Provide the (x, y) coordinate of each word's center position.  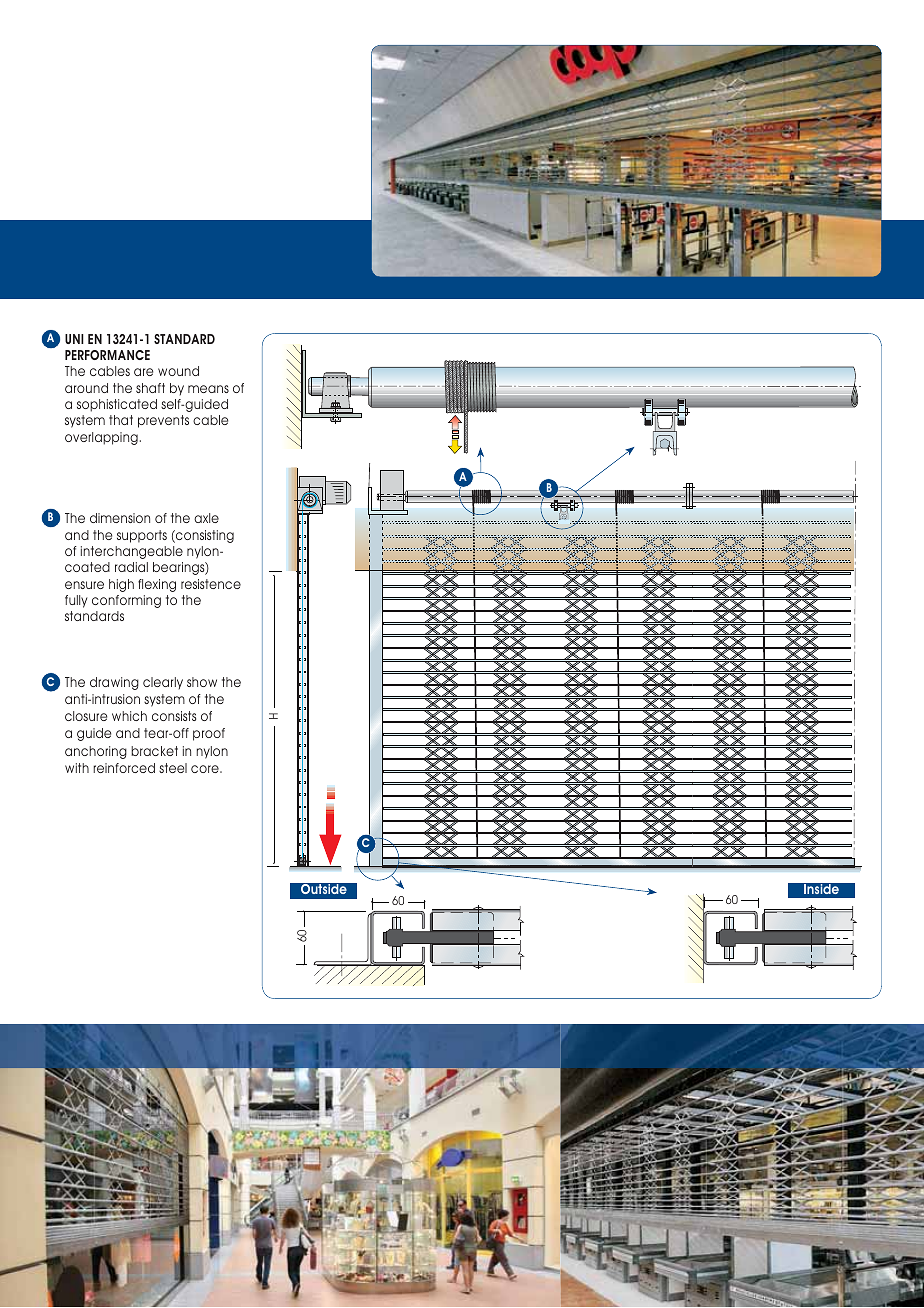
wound (178, 371)
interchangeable (132, 552)
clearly (163, 683)
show (202, 682)
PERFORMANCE (107, 355)
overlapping (101, 438)
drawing (114, 683)
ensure (84, 585)
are (143, 372)
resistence (211, 584)
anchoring (96, 752)
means (208, 389)
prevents (163, 421)
